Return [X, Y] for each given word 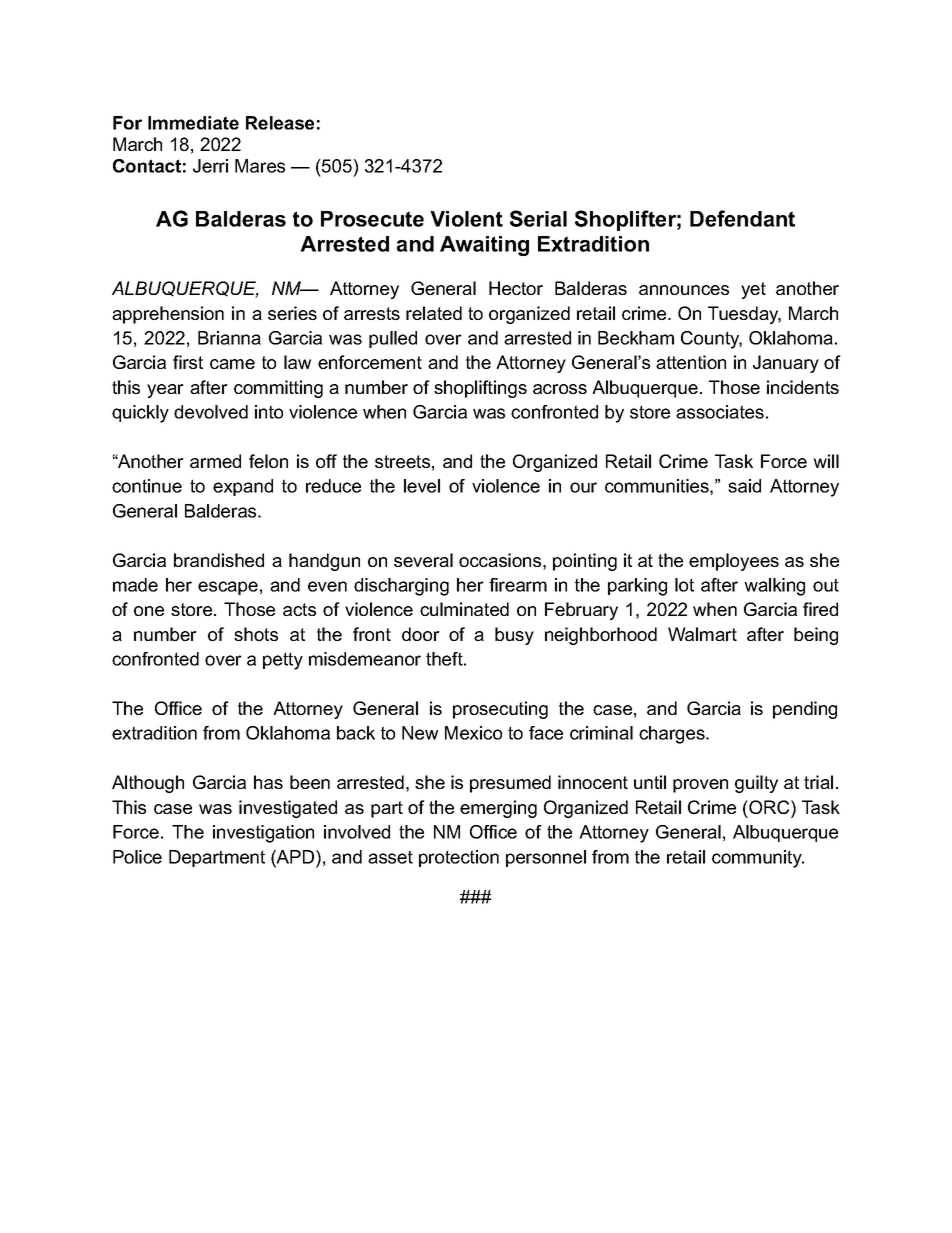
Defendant [742, 218]
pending [805, 710]
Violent [466, 219]
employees [734, 562]
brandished [219, 560]
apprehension [168, 315]
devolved [211, 412]
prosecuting [500, 710]
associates [720, 412]
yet [753, 290]
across [560, 389]
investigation [263, 834]
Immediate [193, 123]
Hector [516, 288]
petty [283, 661]
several [423, 560]
